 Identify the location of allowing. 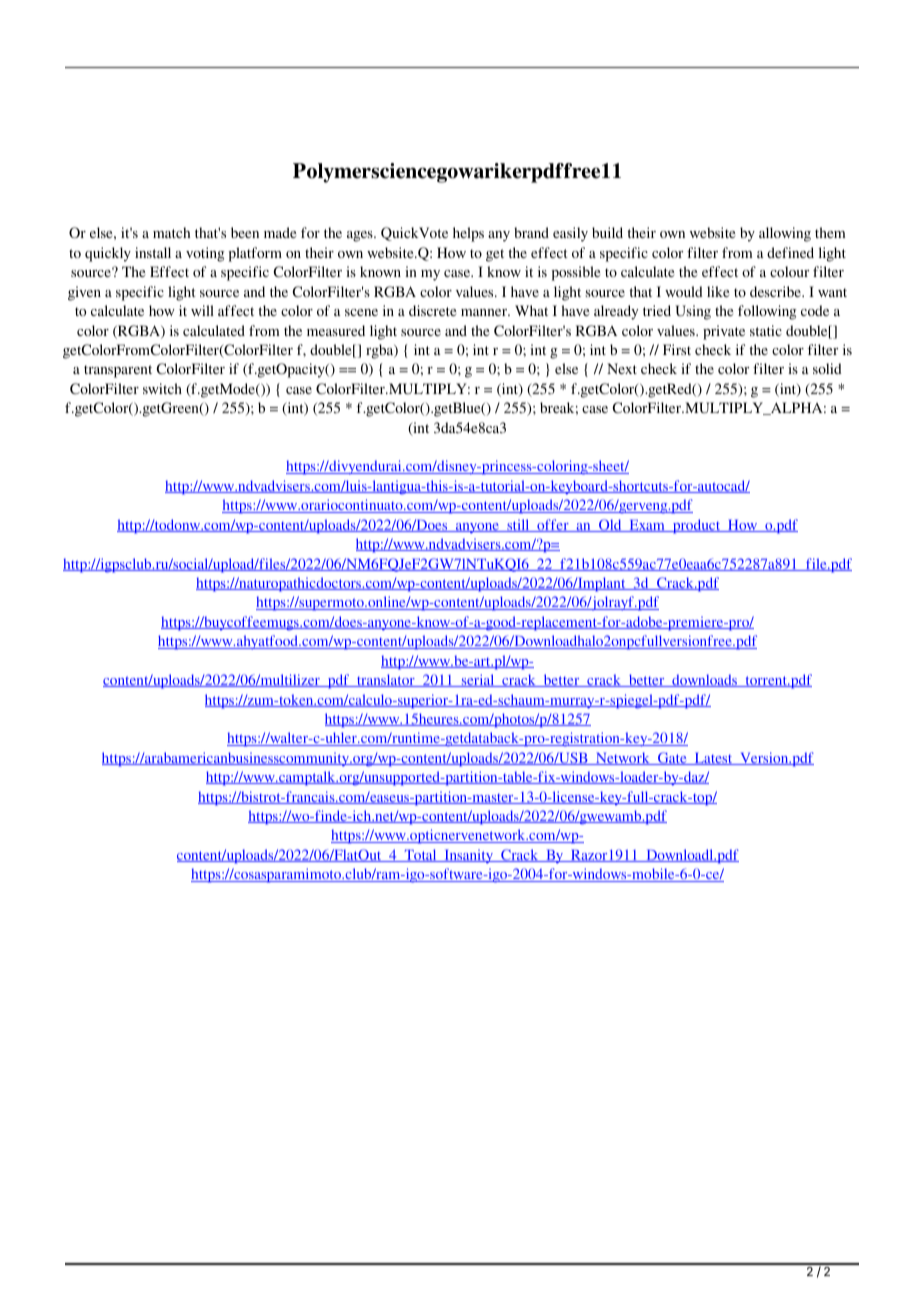
(785, 234).
